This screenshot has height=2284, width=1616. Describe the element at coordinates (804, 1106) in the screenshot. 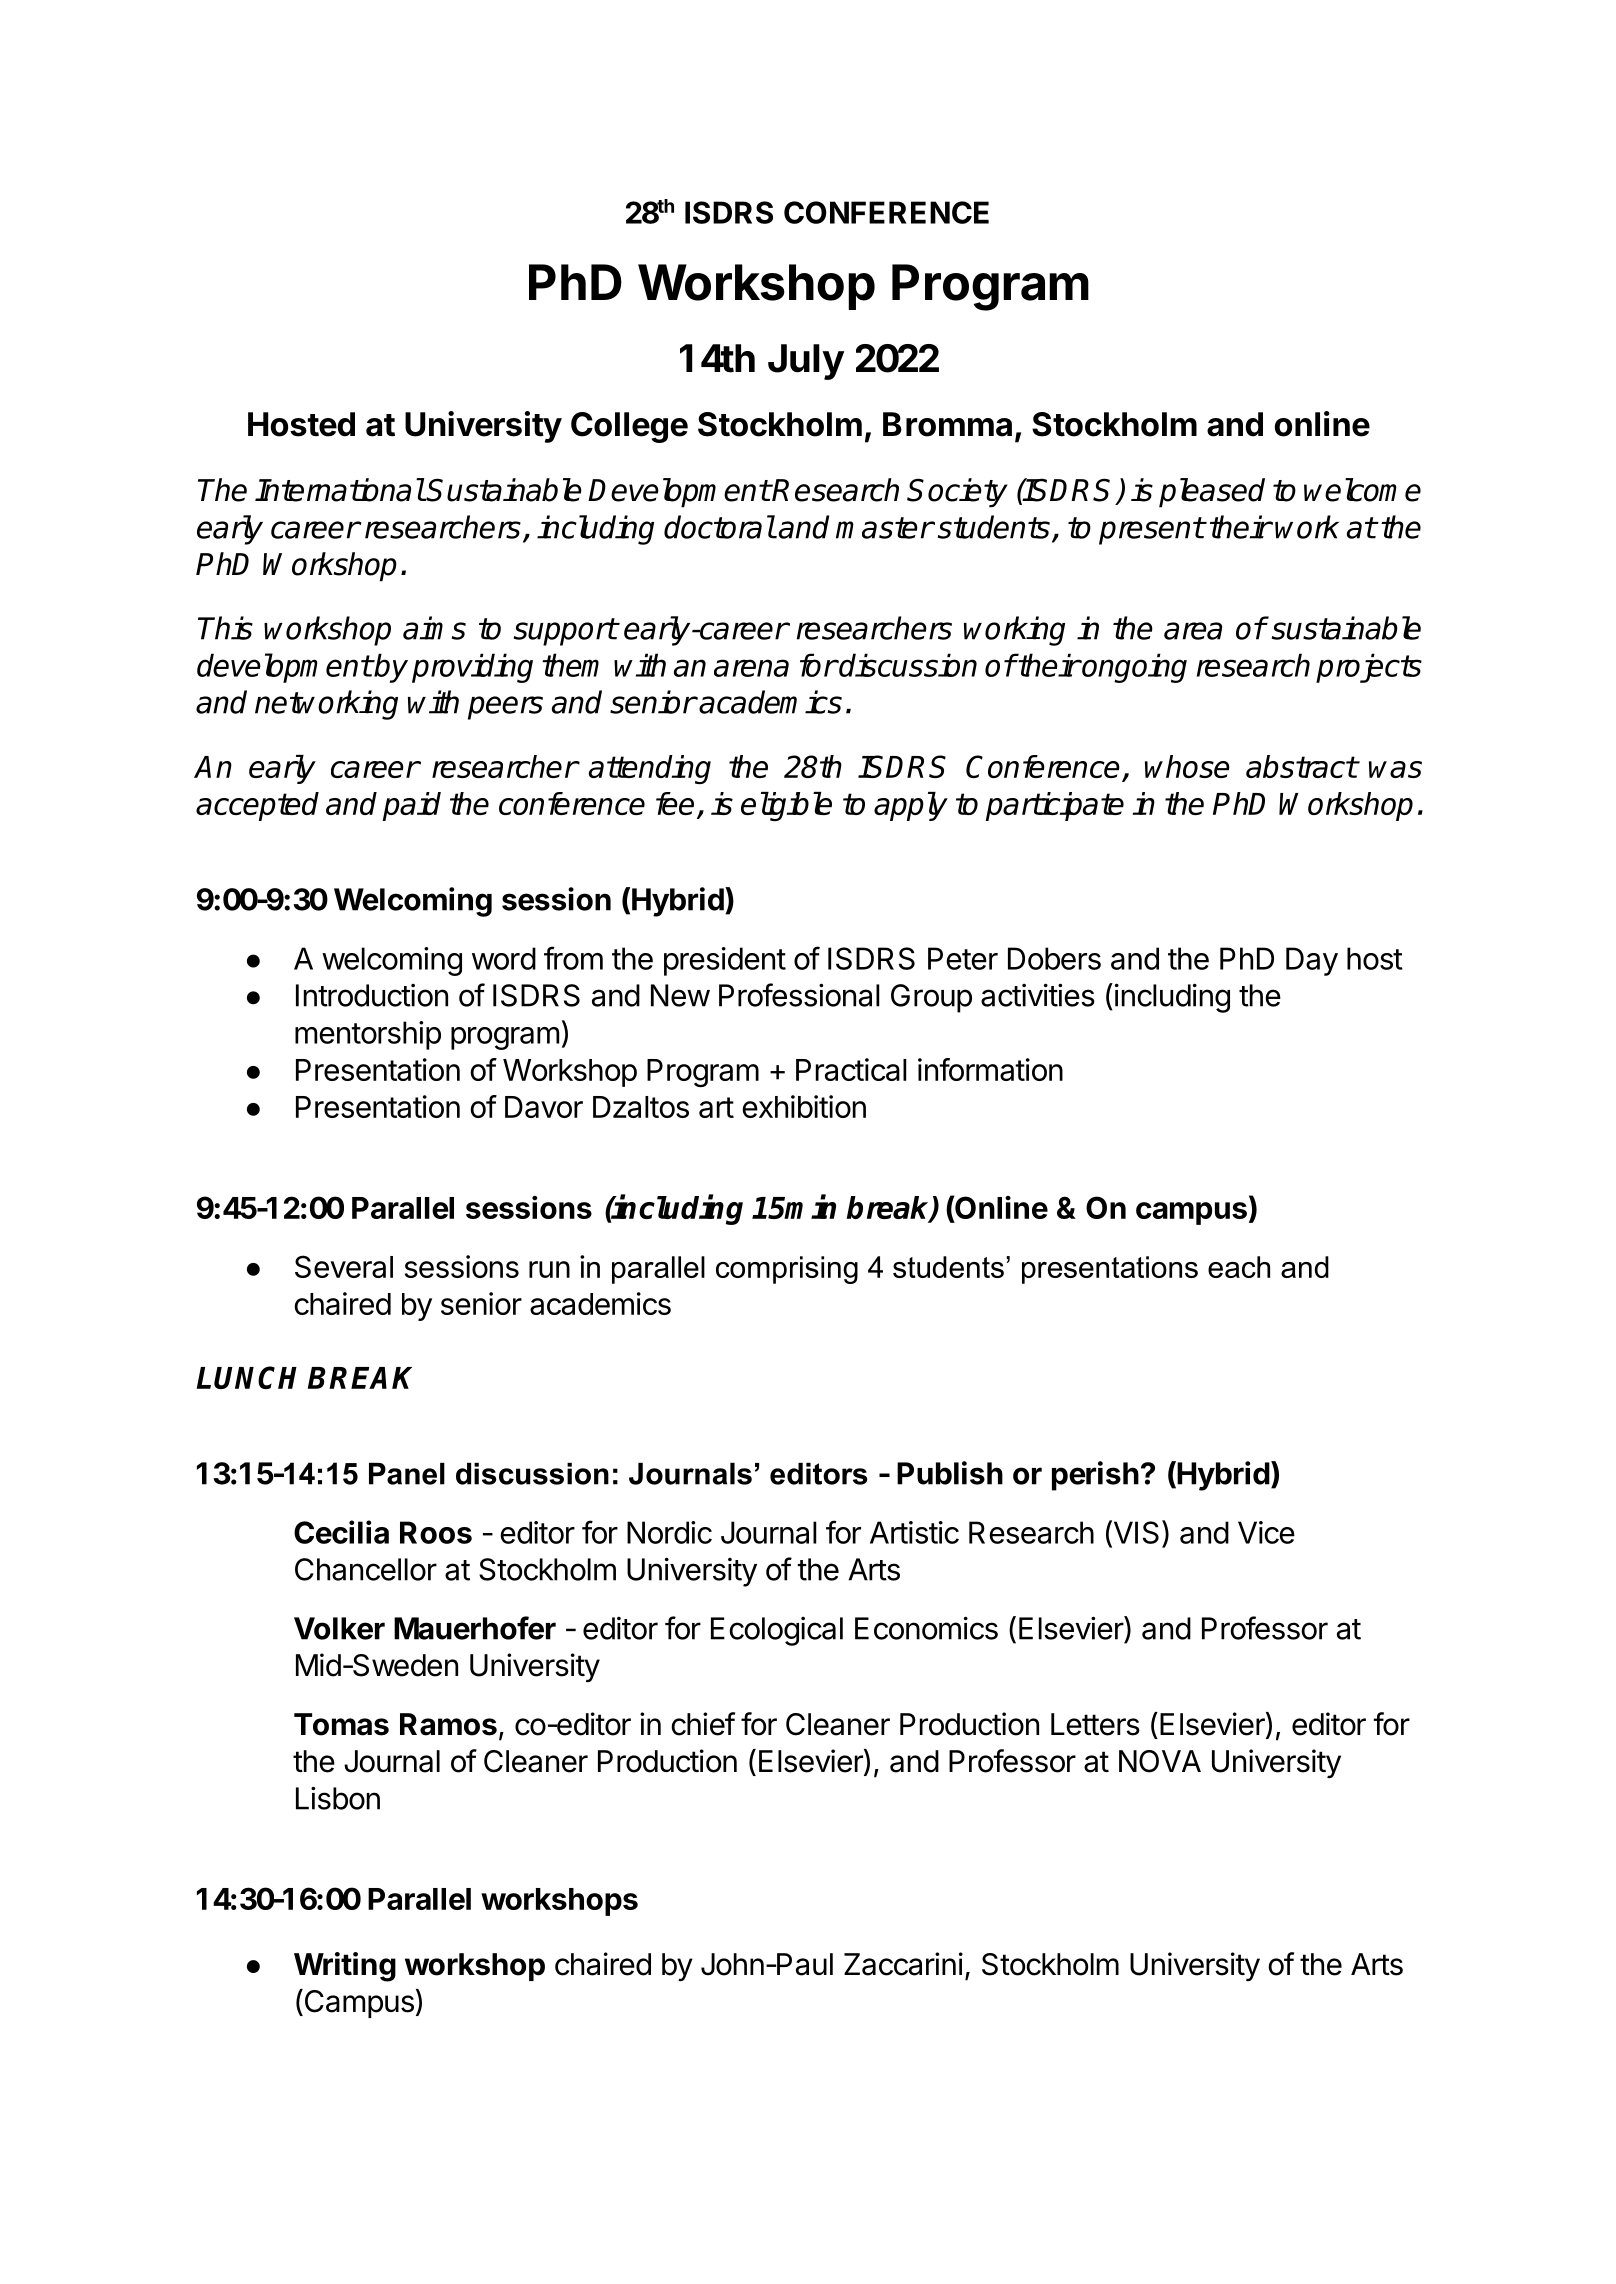

I see `exhibition` at that location.
